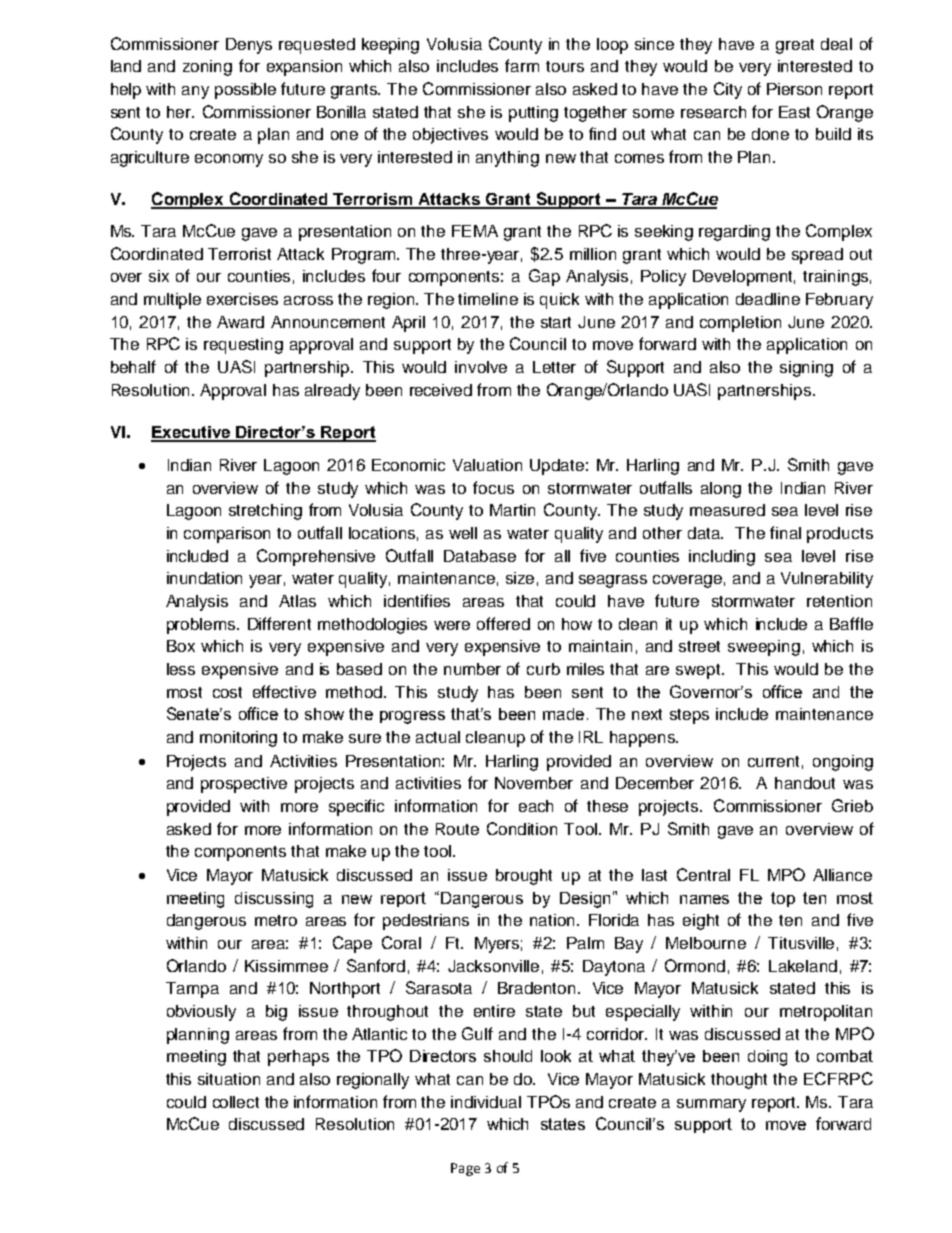  I want to click on problems, so click(202, 626).
